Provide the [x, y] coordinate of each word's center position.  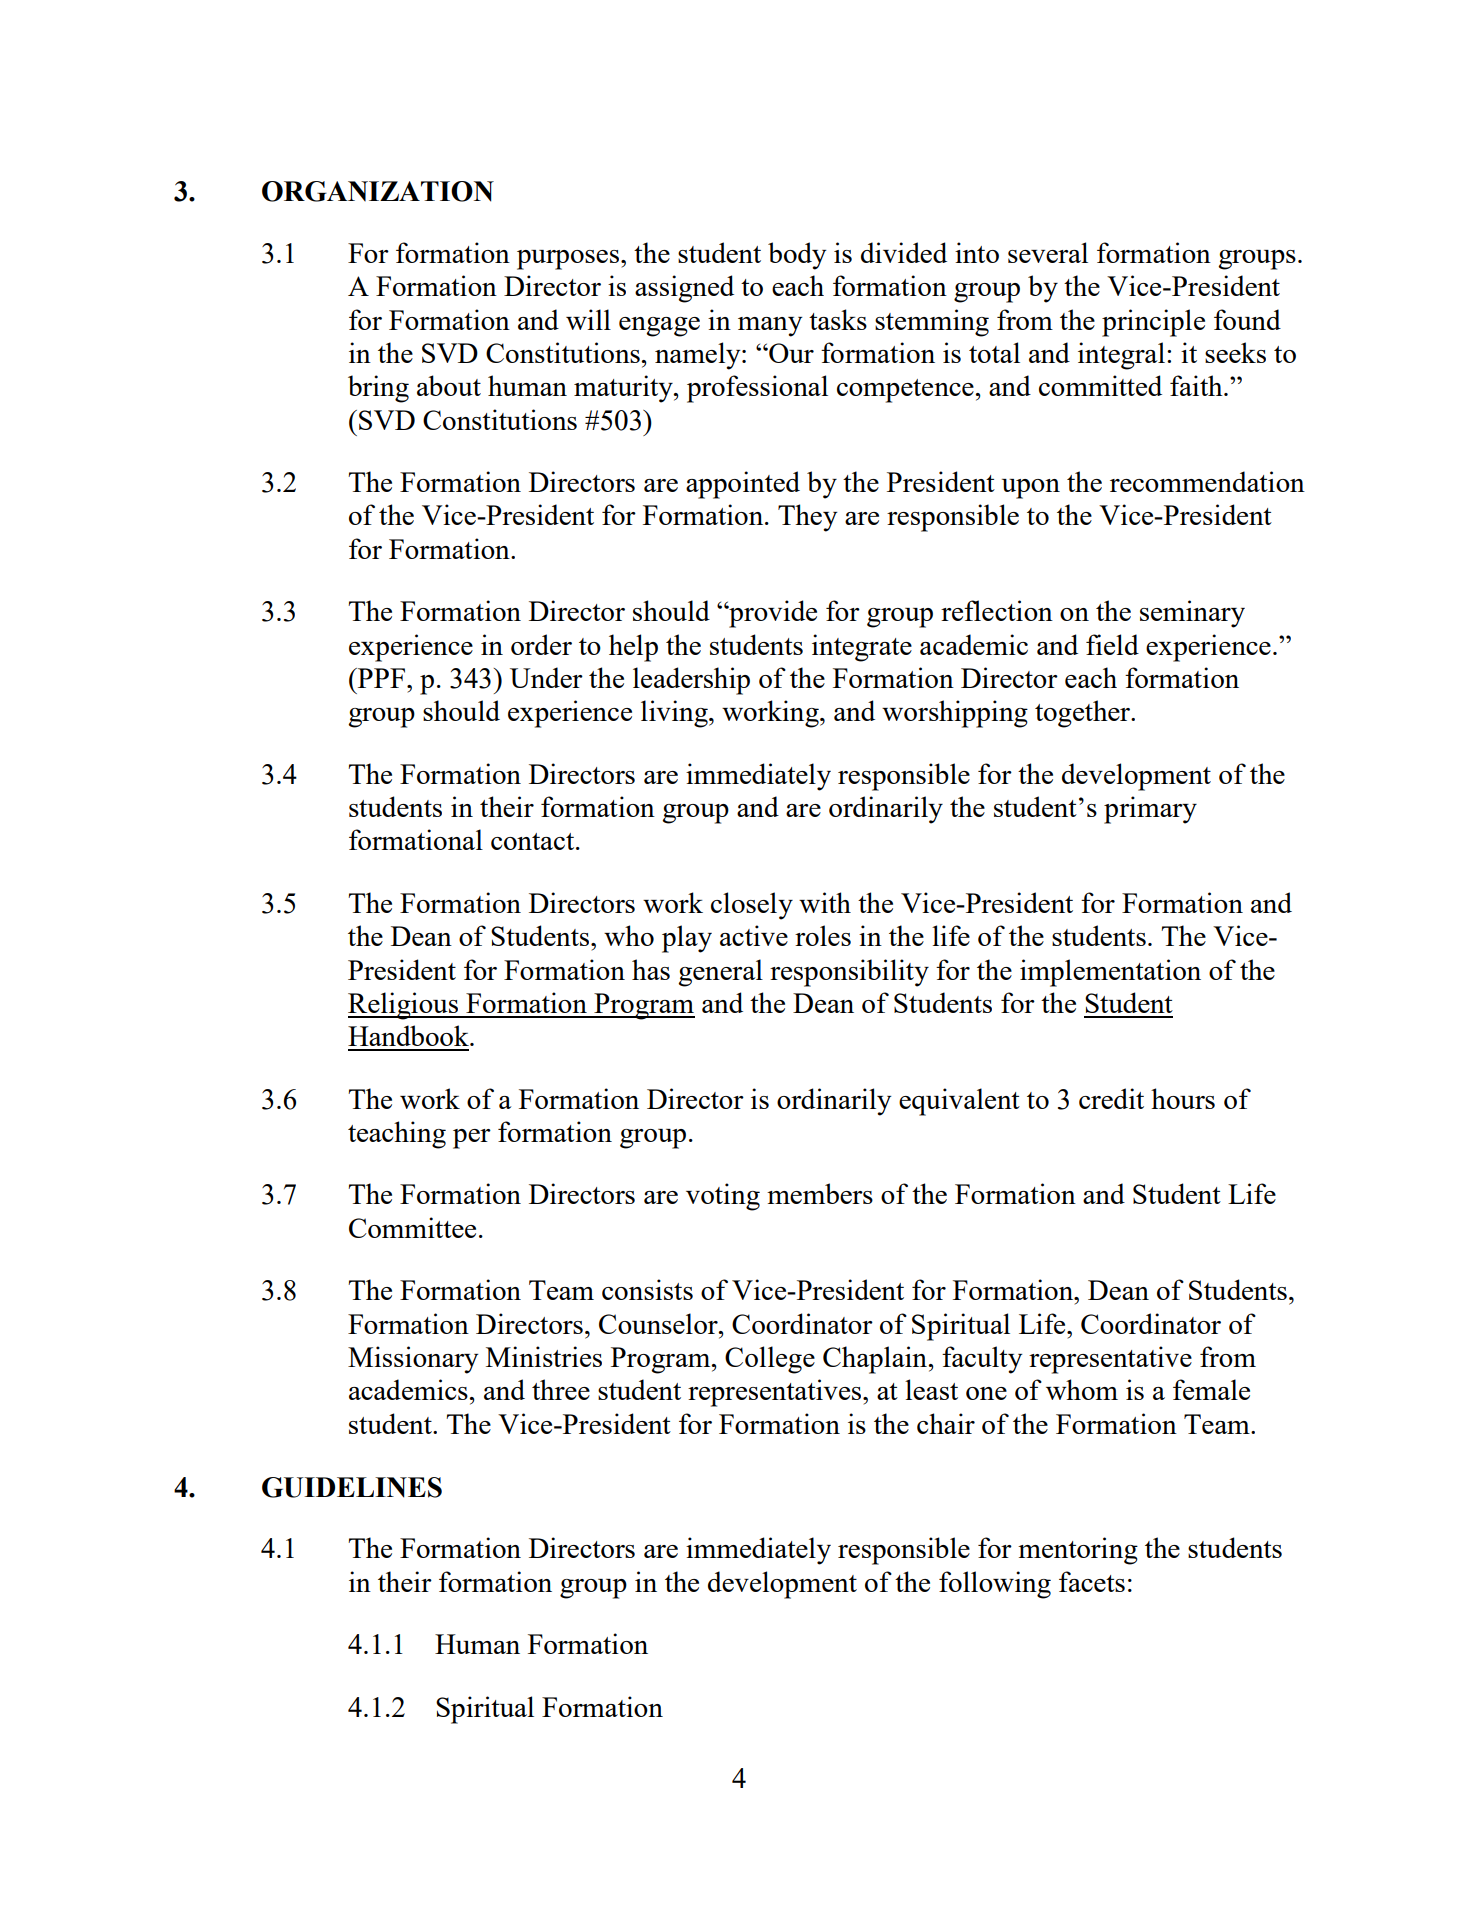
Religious [404, 1006]
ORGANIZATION [378, 191]
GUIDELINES [352, 1487]
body [797, 256]
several [1048, 252]
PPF [380, 678]
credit [1111, 1098]
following [995, 1585]
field [1112, 644]
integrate [862, 648]
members [820, 1193]
